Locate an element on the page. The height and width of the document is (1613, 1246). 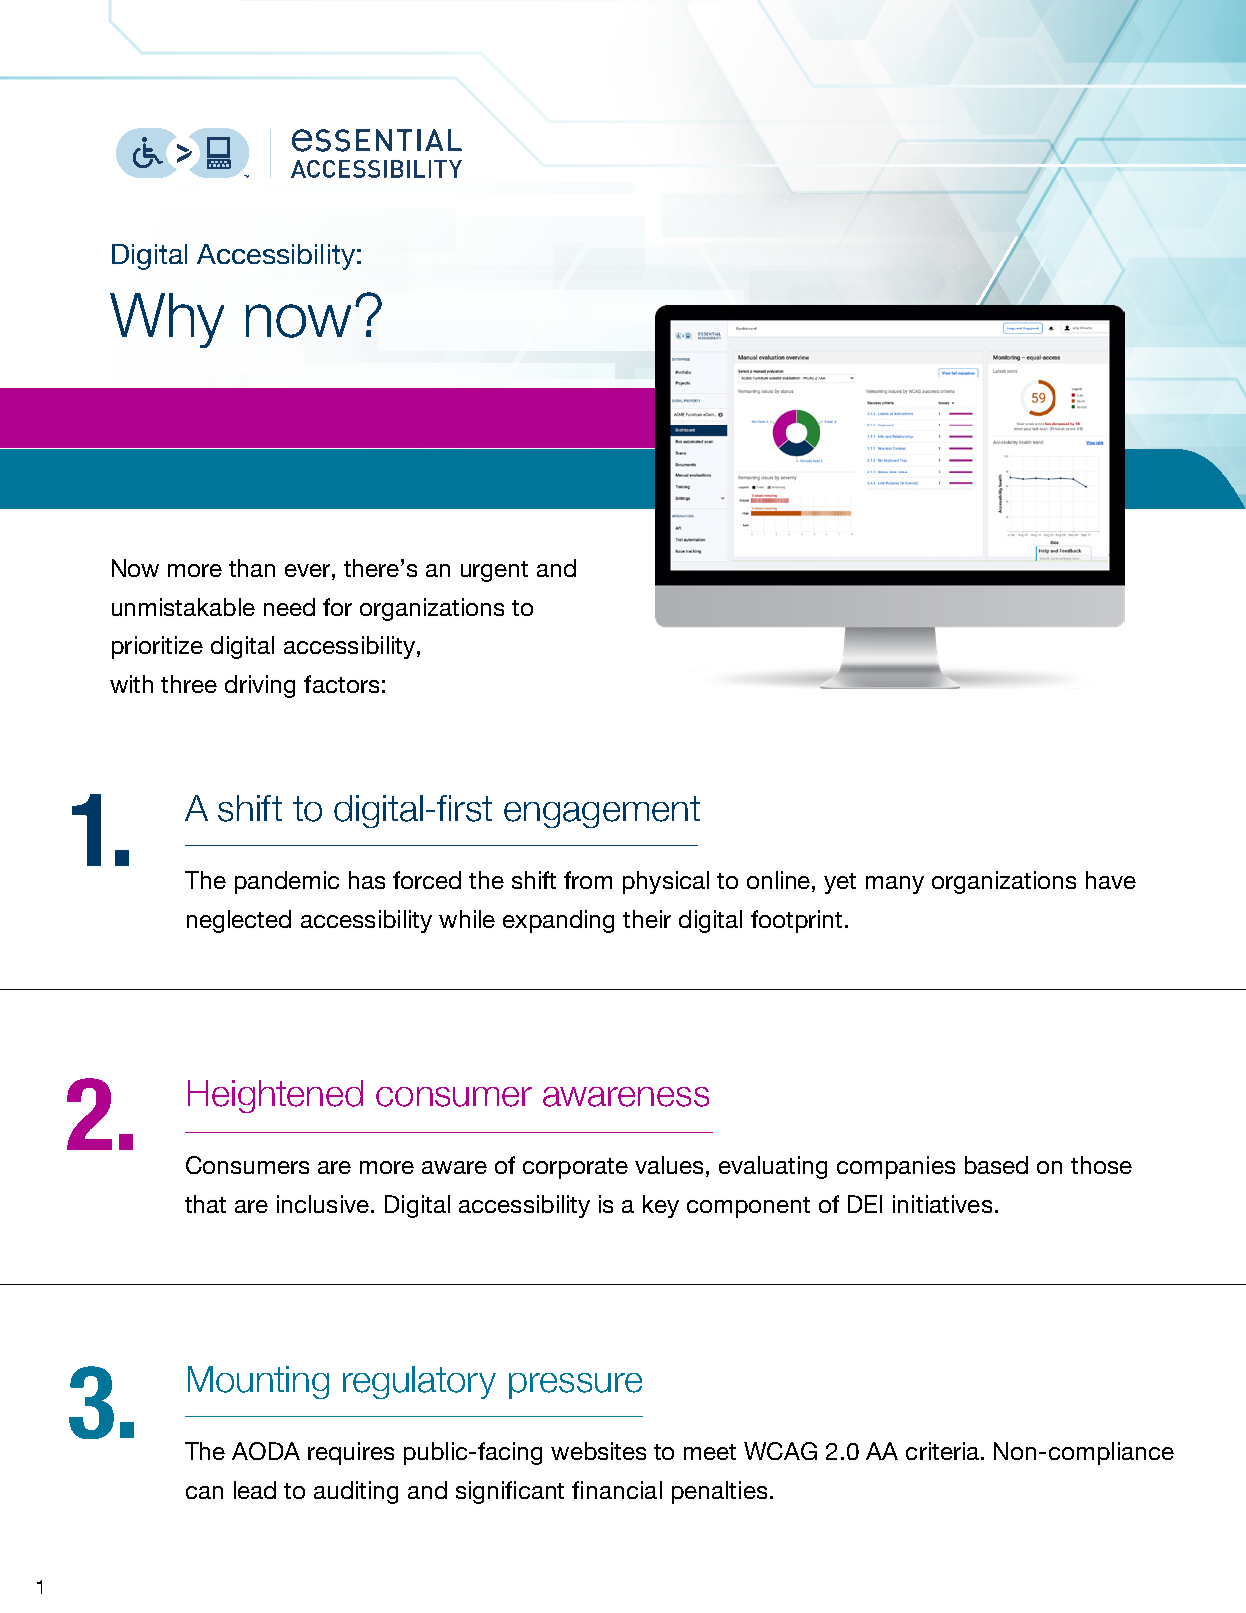
websites is located at coordinates (598, 1451).
